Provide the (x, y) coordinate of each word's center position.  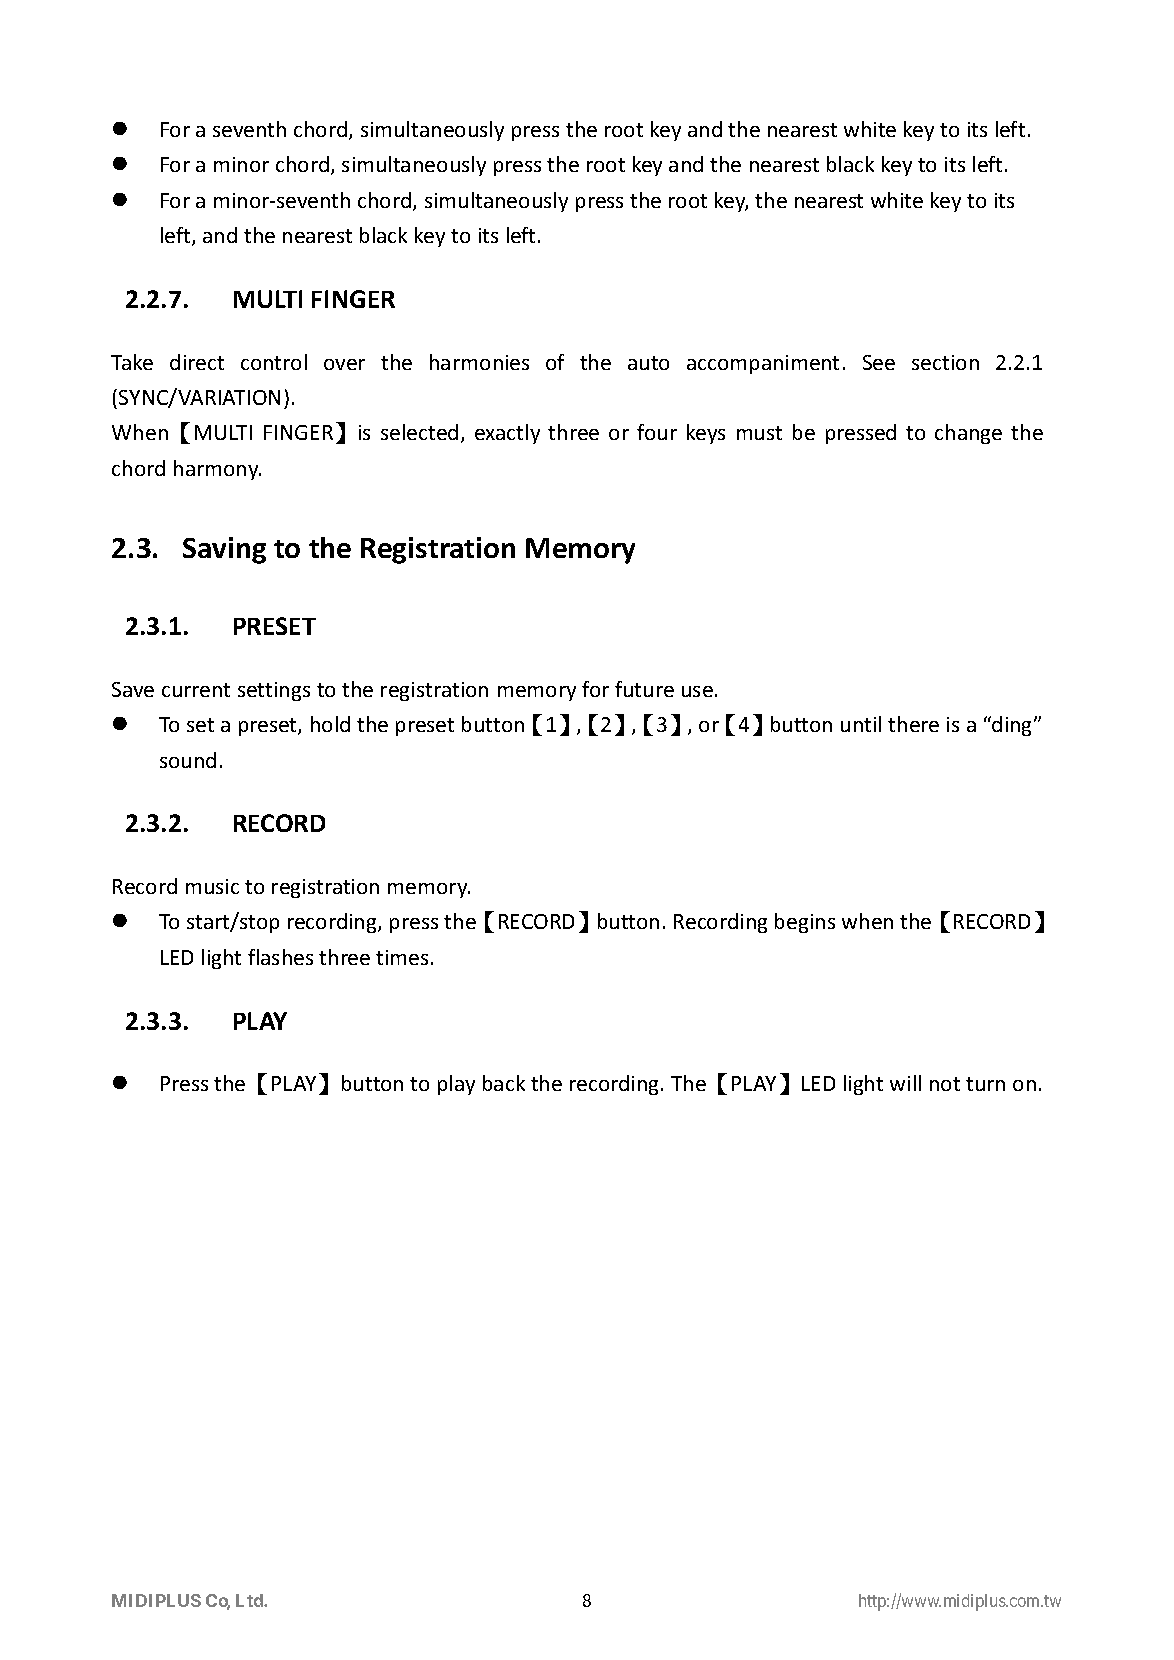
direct (197, 362)
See (879, 362)
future (644, 689)
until (861, 724)
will (905, 1083)
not (945, 1084)
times (402, 957)
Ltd (250, 1600)
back (504, 1083)
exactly (507, 434)
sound (188, 760)
